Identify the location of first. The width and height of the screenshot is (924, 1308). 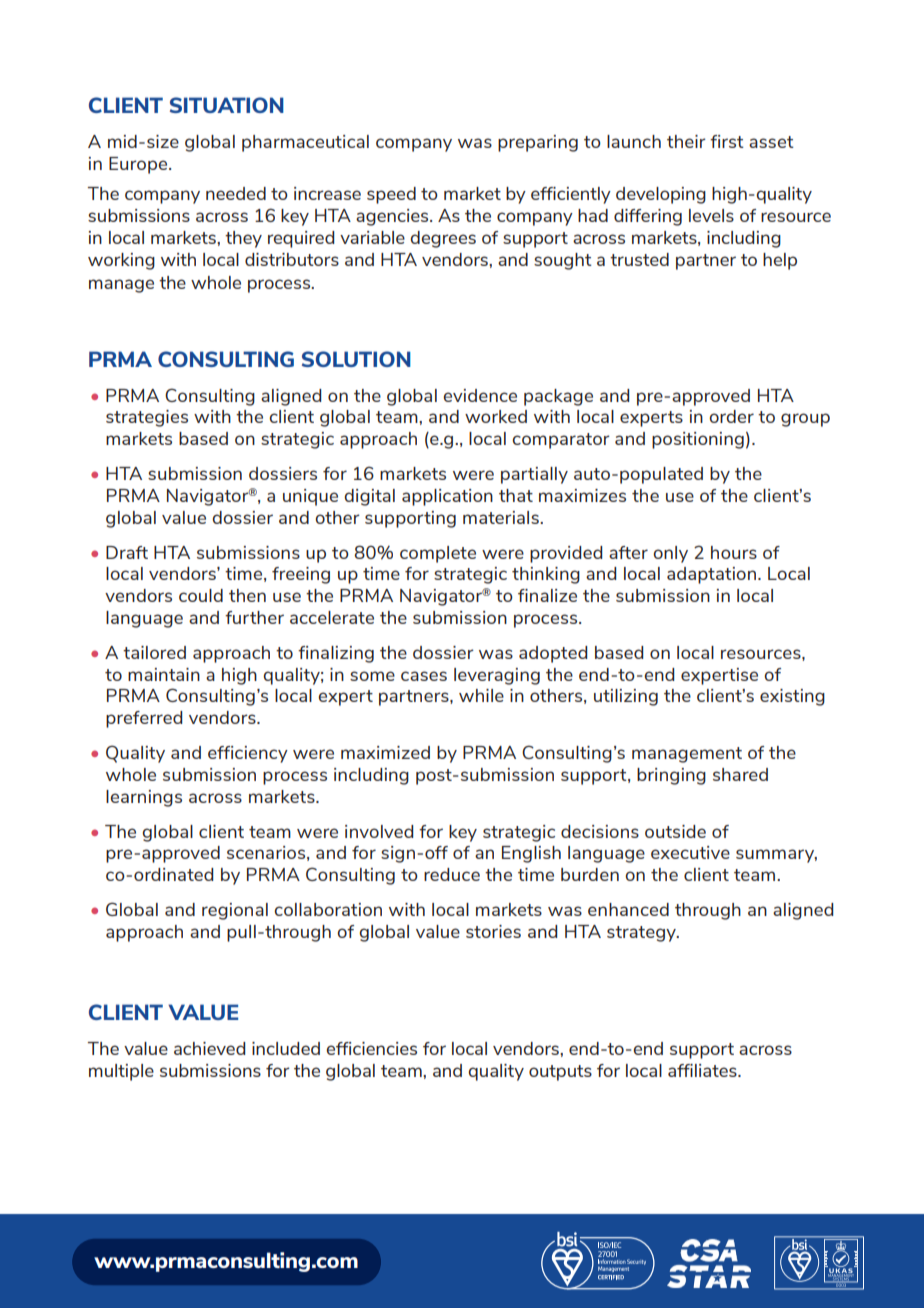
(727, 141).
